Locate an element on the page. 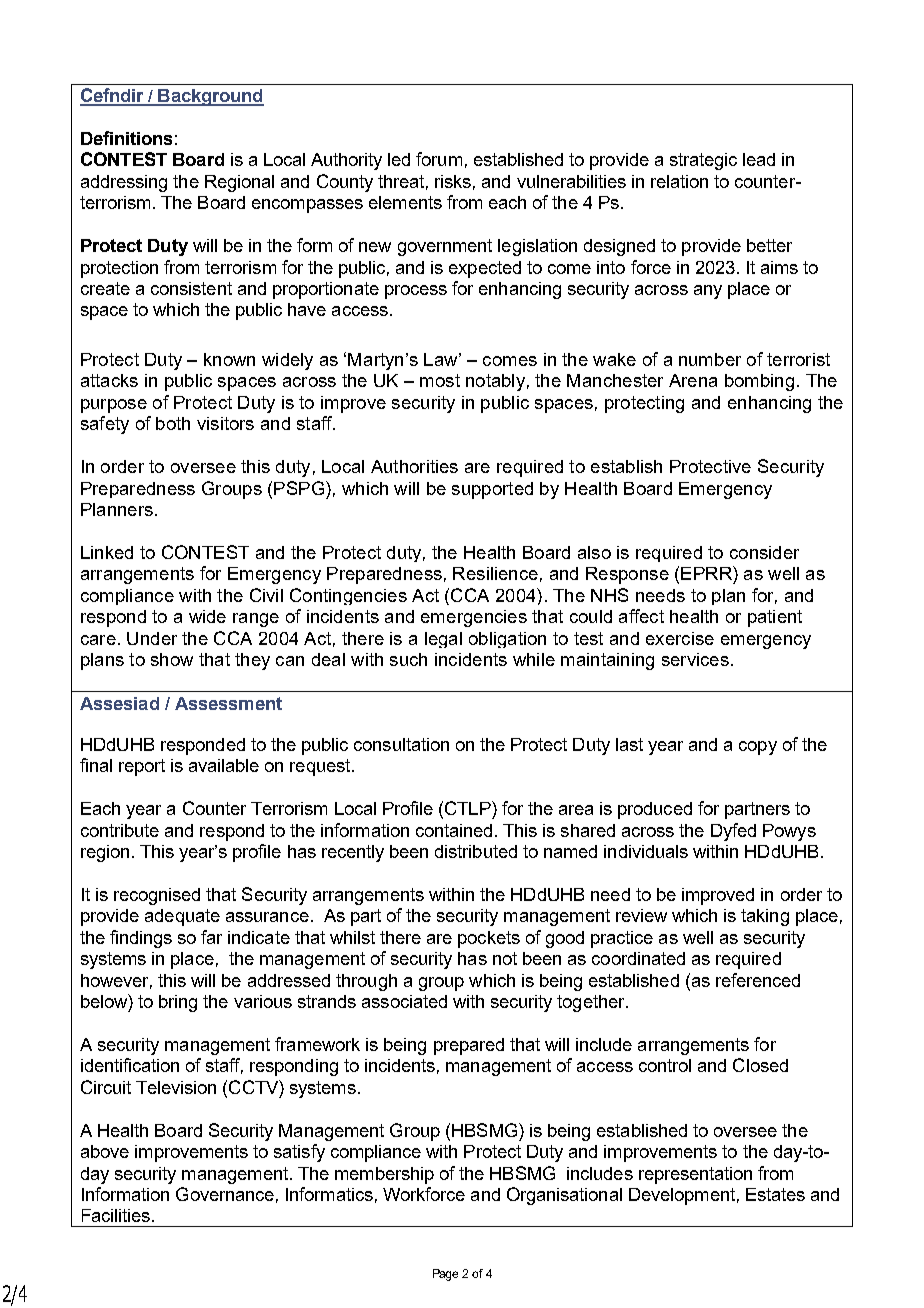  such is located at coordinates (408, 659).
